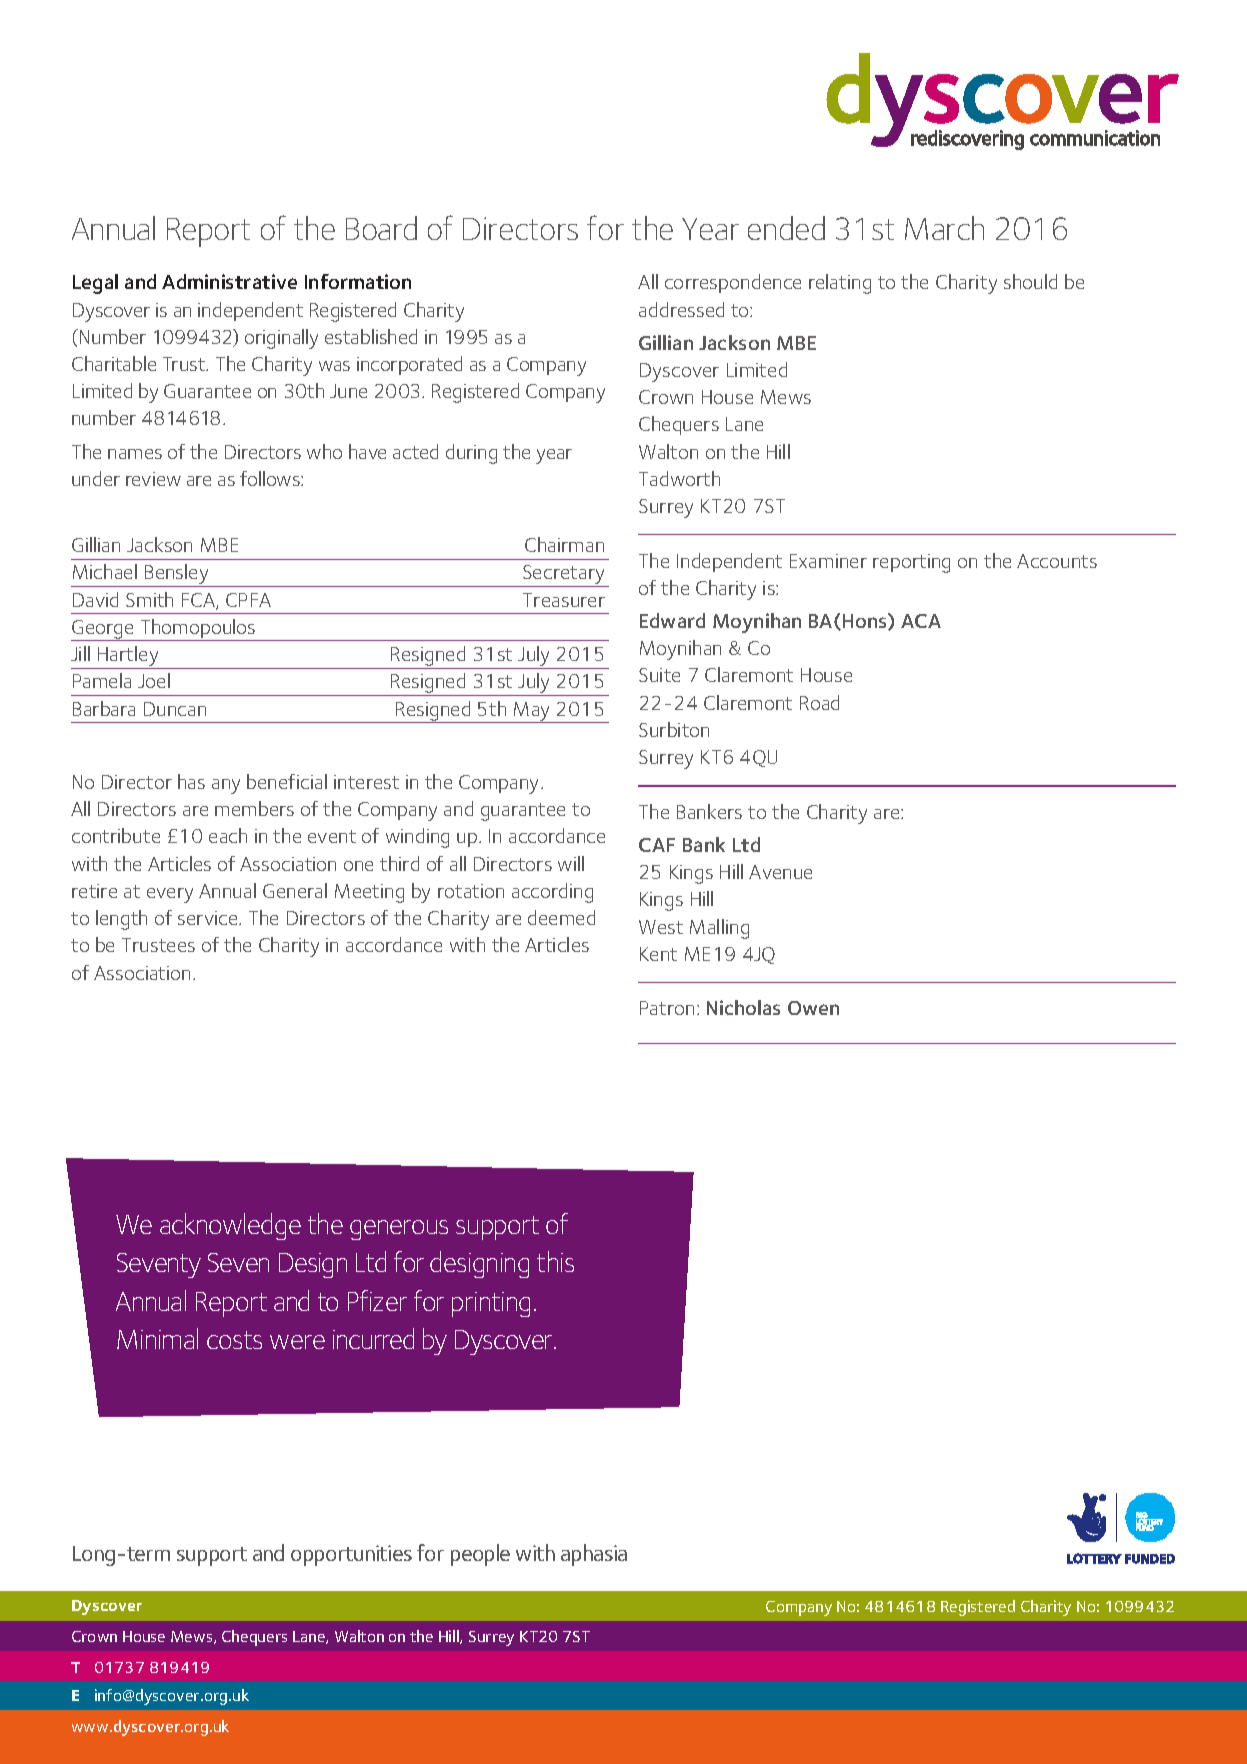  I want to click on Owen, so click(813, 1008).
